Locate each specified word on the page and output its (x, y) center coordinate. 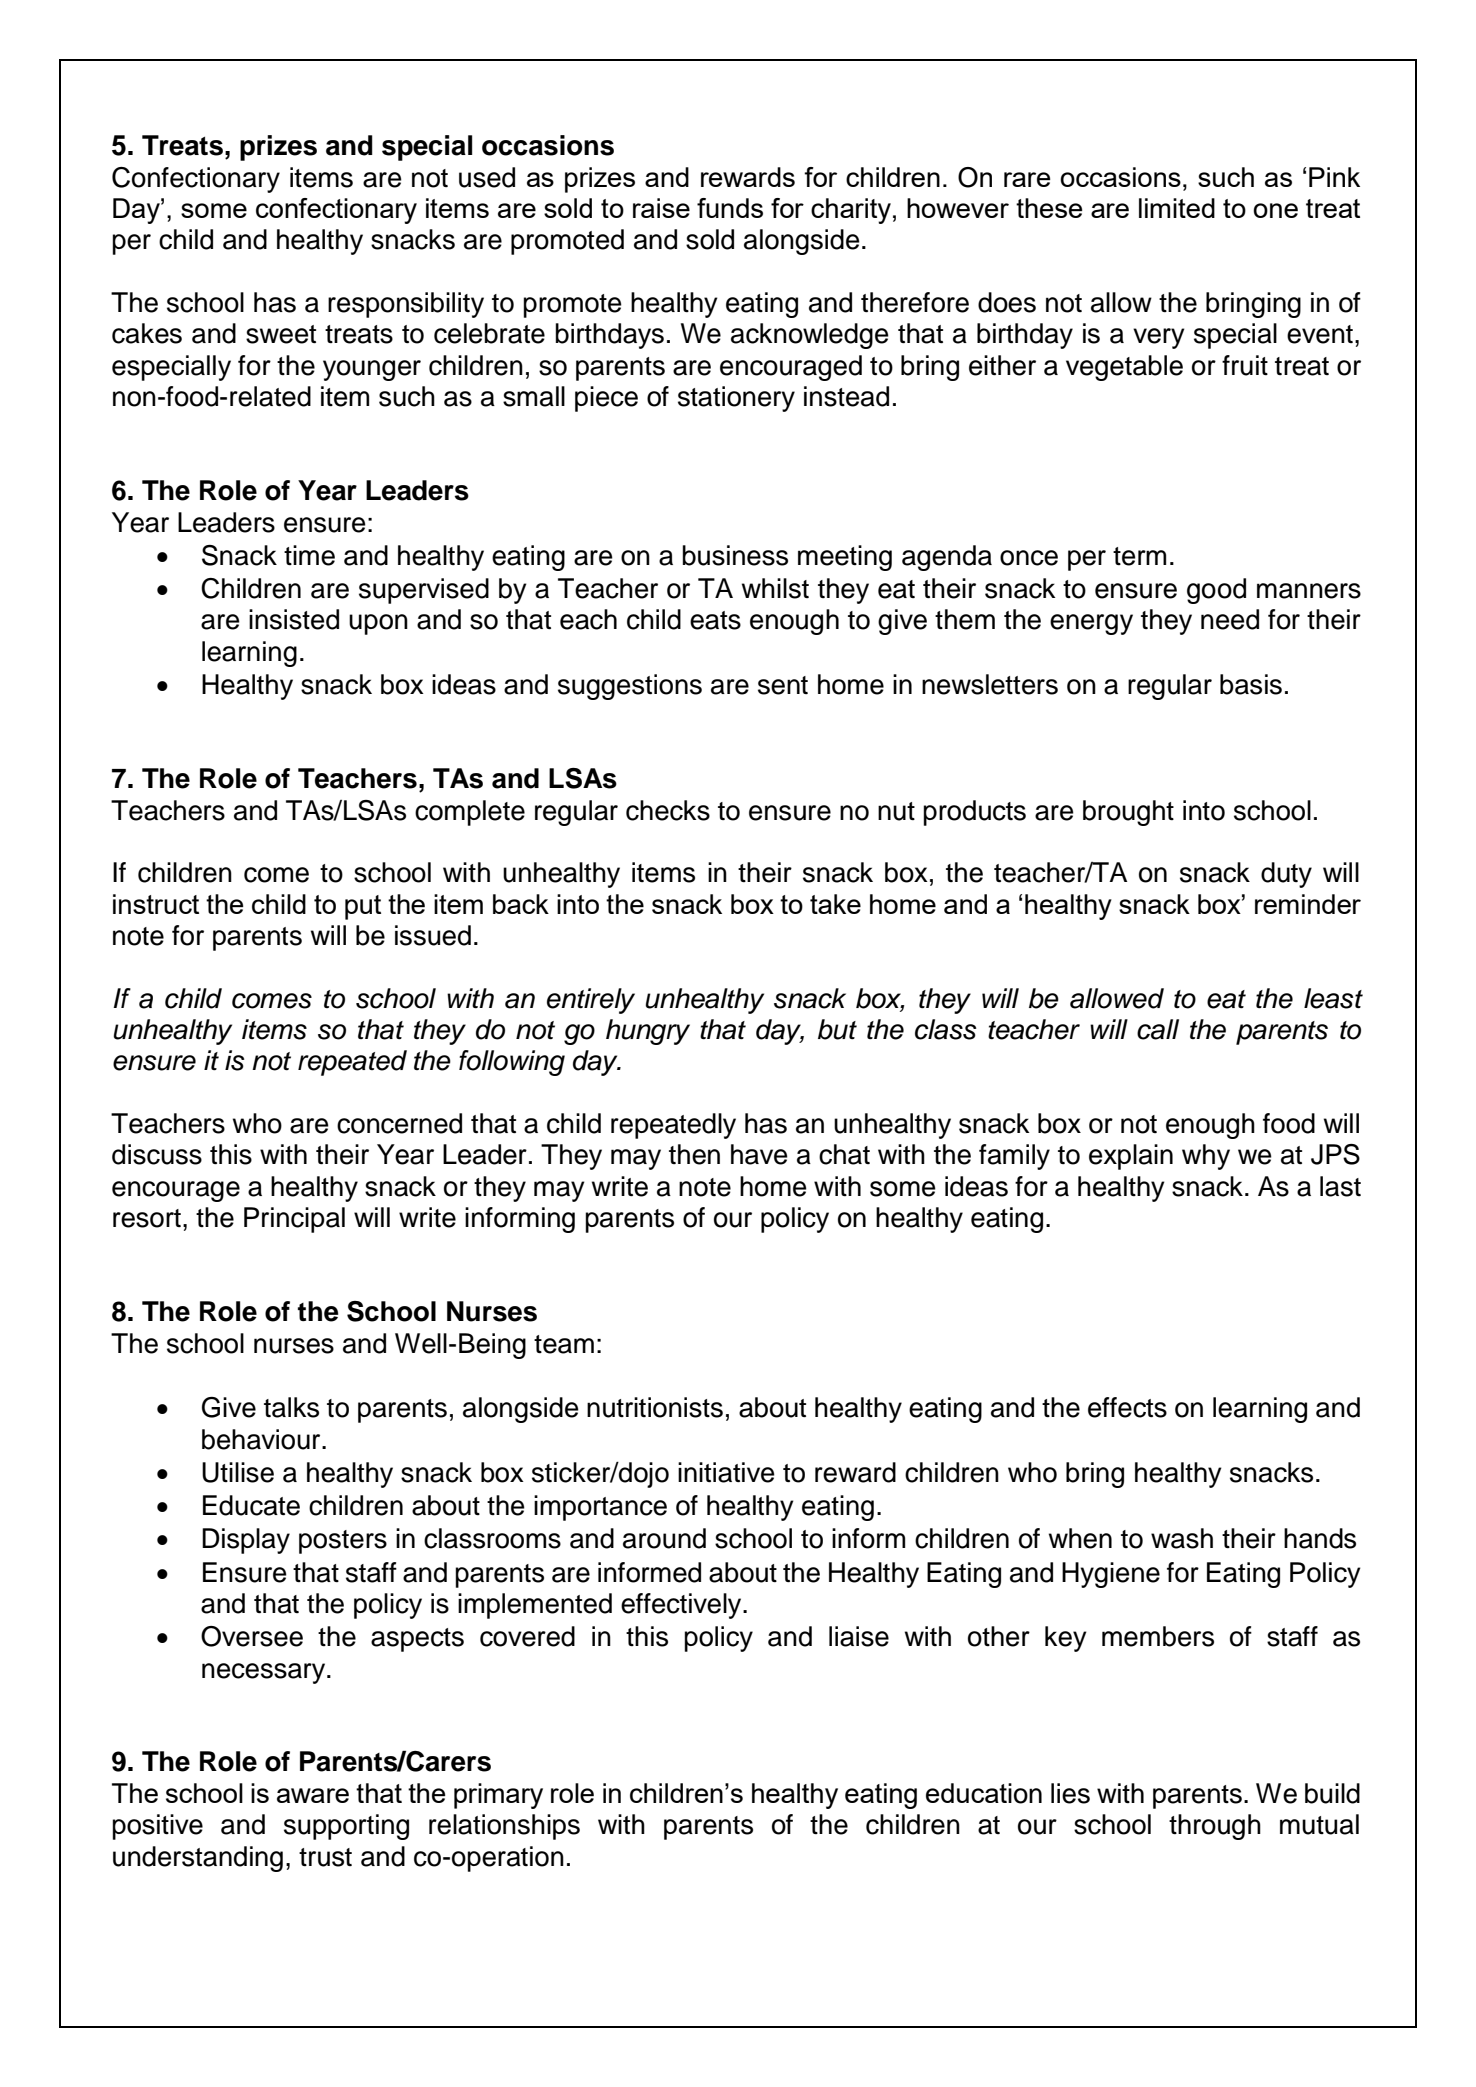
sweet (281, 334)
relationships (504, 1827)
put (363, 907)
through (1215, 1827)
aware (313, 1795)
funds (730, 208)
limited (1177, 208)
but (837, 1029)
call (1158, 1029)
